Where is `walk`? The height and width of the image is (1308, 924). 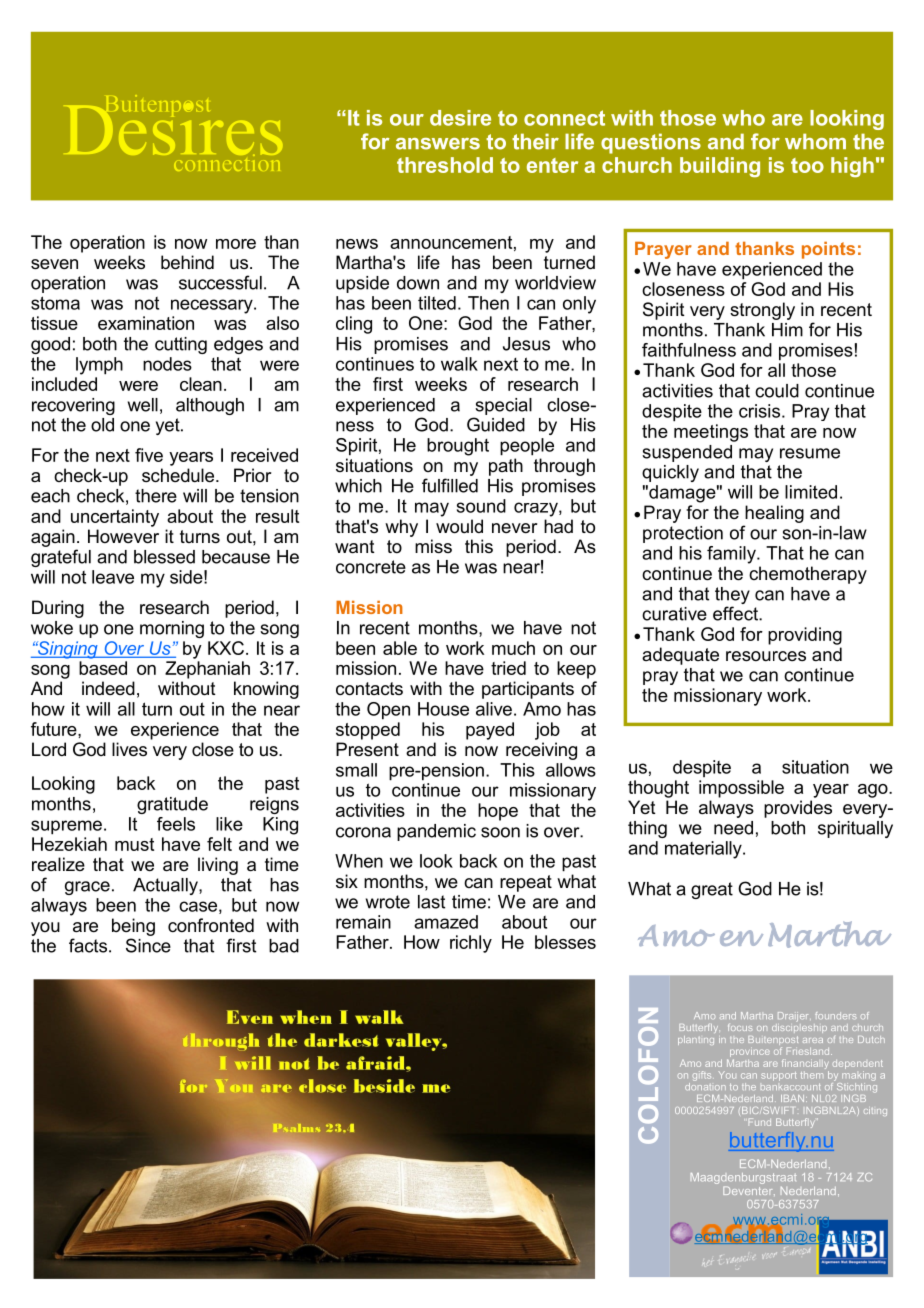
walk is located at coordinates (459, 364).
